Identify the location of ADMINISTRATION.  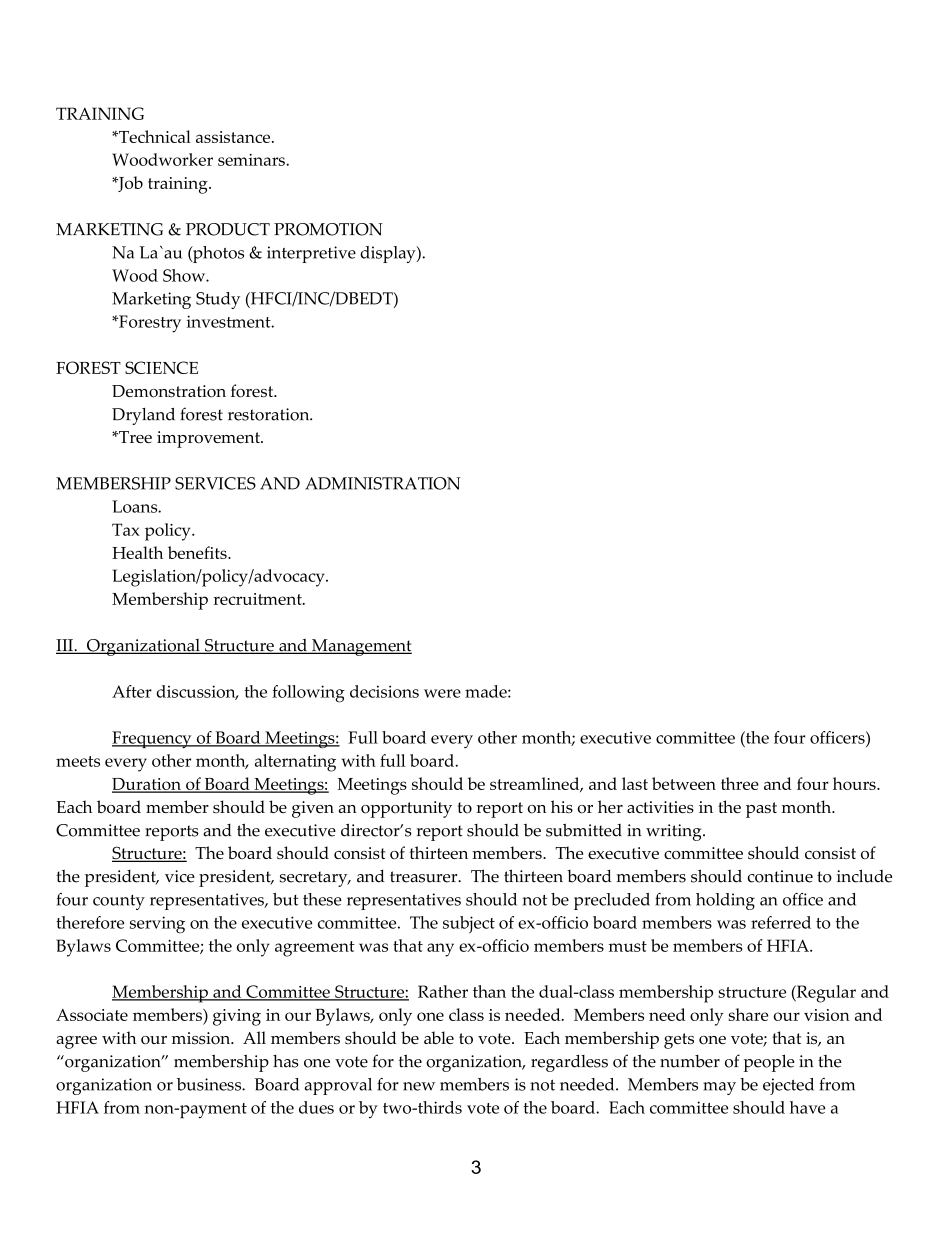
(383, 483).
